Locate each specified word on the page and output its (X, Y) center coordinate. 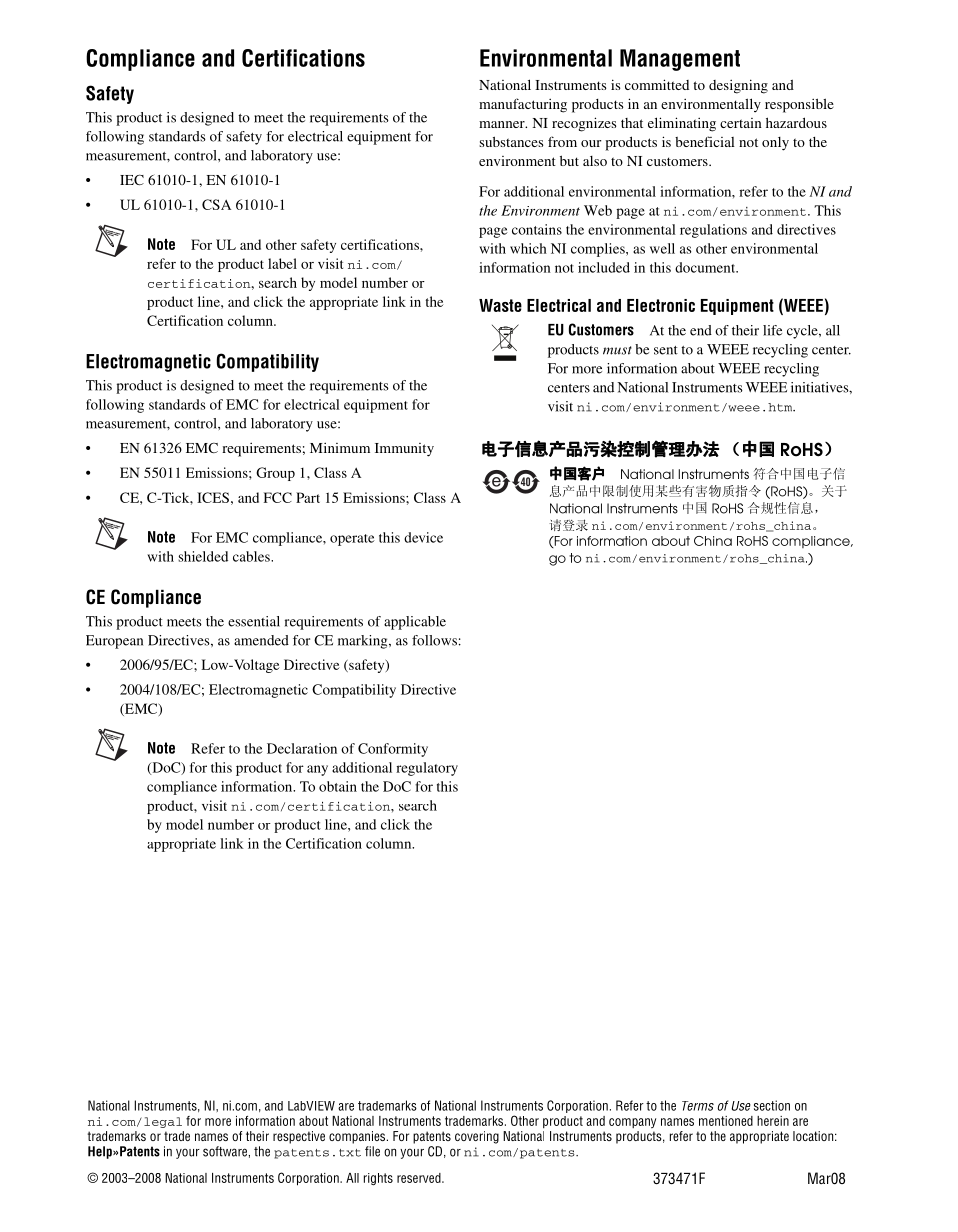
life (772, 330)
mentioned (726, 1121)
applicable (415, 623)
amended (261, 640)
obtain (338, 786)
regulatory (427, 769)
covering (477, 1137)
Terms (698, 1106)
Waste (500, 305)
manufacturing (523, 105)
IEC (132, 179)
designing (738, 86)
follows (434, 640)
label (282, 263)
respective (299, 1137)
